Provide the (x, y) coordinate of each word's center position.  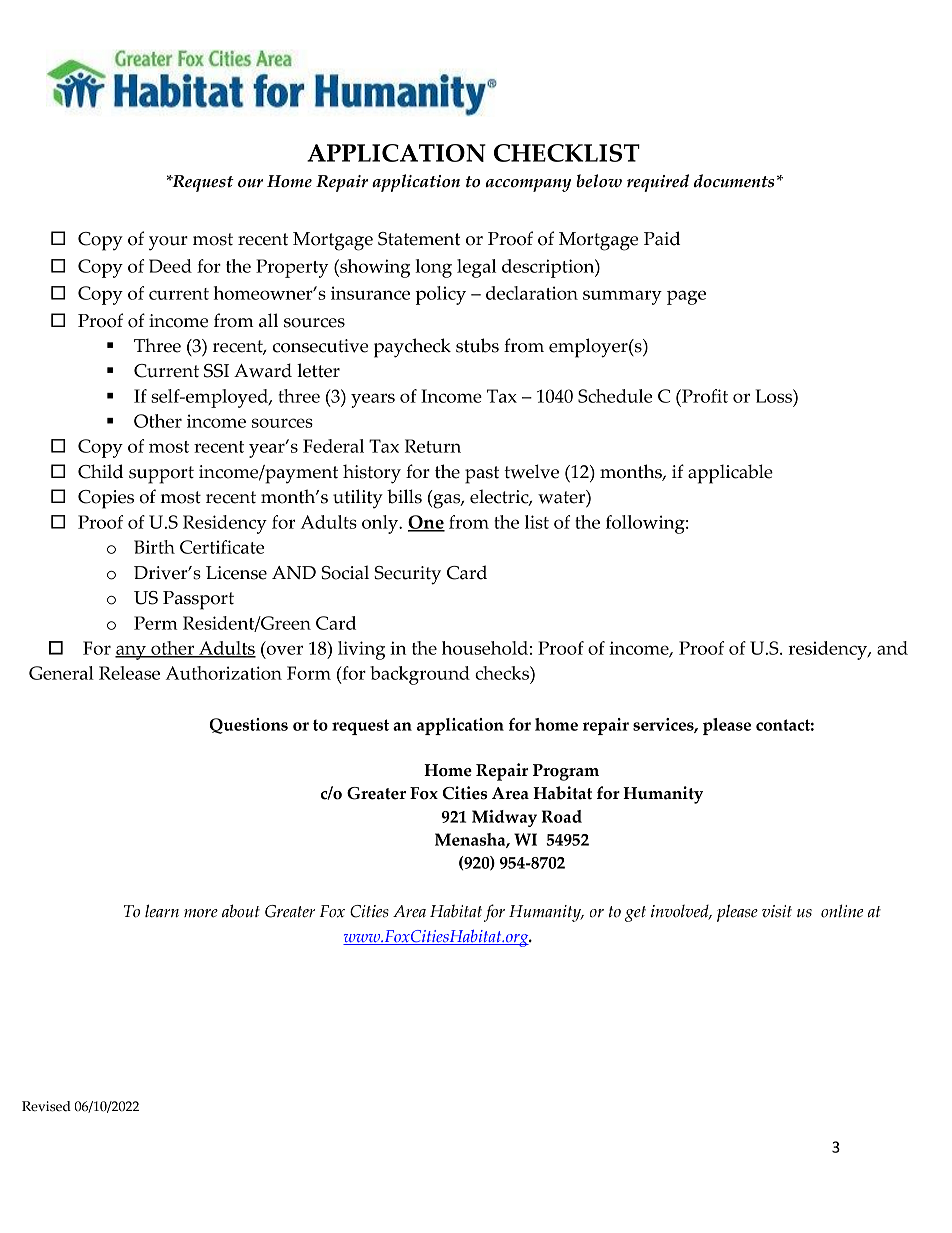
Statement (419, 239)
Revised (46, 1106)
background (420, 675)
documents (734, 181)
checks (503, 673)
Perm (155, 623)
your (168, 243)
